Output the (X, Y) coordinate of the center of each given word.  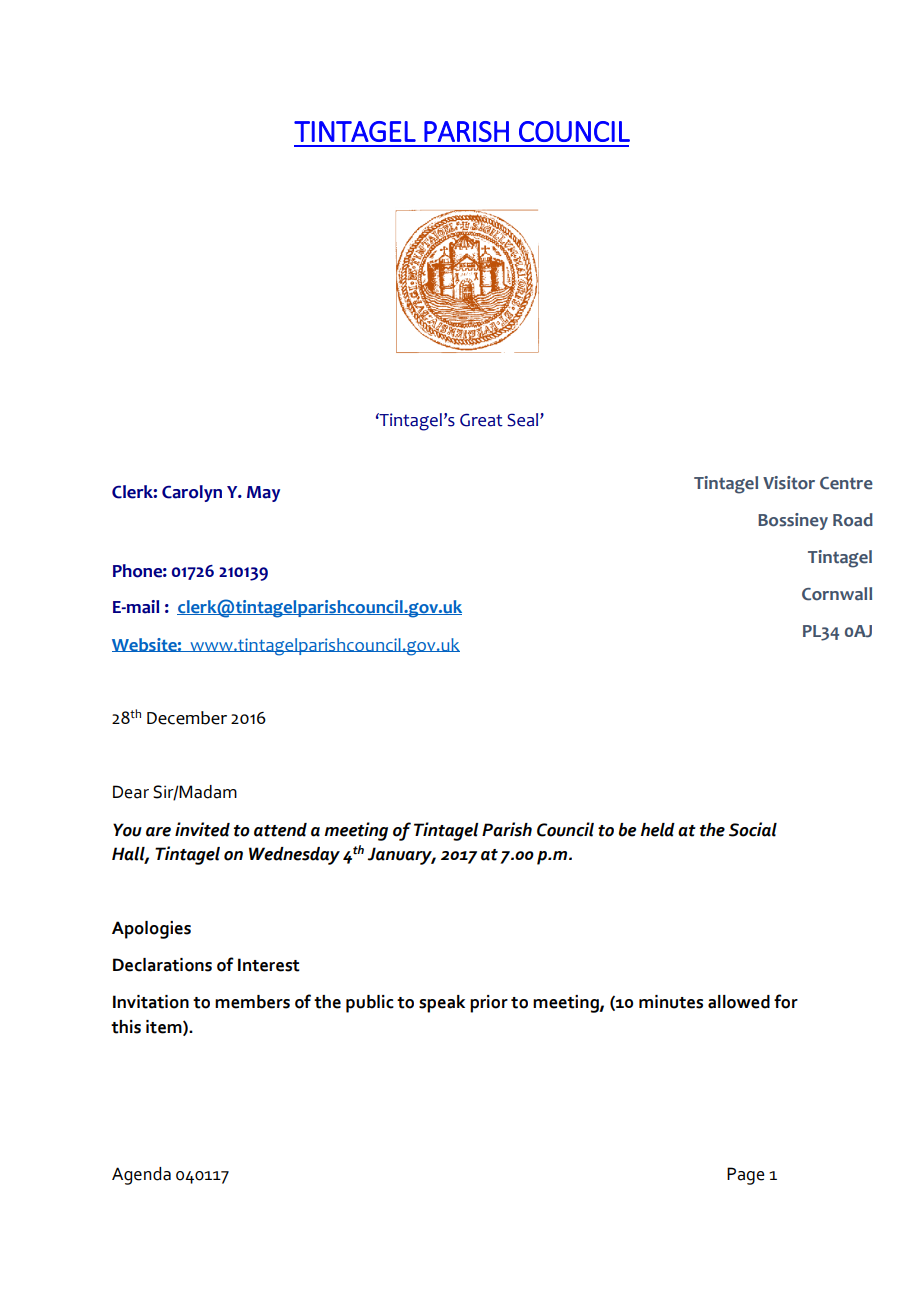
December (187, 718)
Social (753, 829)
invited (202, 829)
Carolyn (192, 493)
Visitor (789, 483)
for (786, 1001)
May (263, 494)
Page (746, 1176)
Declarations (162, 965)
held (658, 830)
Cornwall (837, 594)
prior (489, 1004)
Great (481, 420)
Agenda (141, 1176)
